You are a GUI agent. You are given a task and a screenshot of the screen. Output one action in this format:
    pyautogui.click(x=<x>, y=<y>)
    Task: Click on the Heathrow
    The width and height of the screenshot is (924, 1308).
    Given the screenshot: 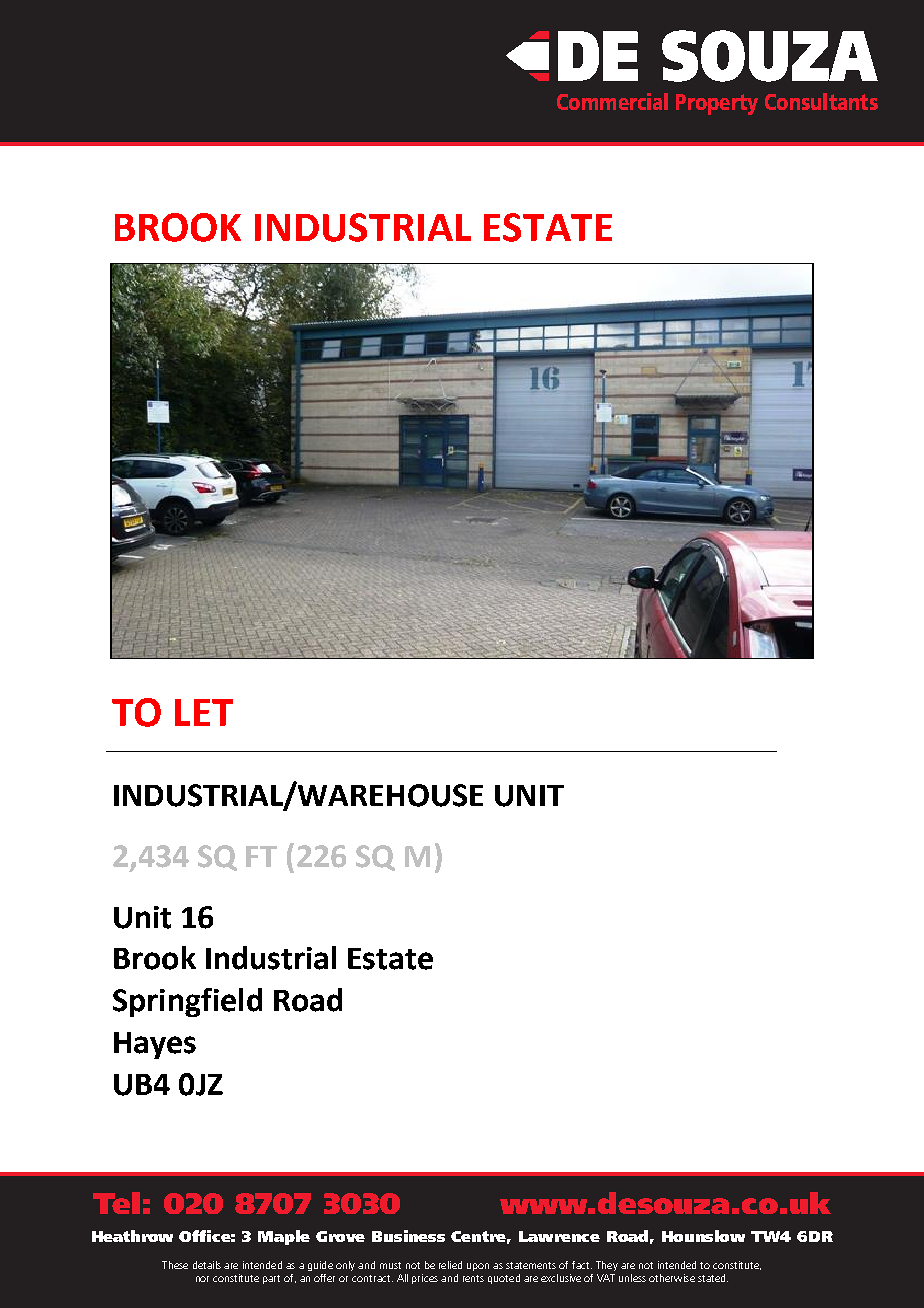 What is the action you would take?
    pyautogui.click(x=132, y=1236)
